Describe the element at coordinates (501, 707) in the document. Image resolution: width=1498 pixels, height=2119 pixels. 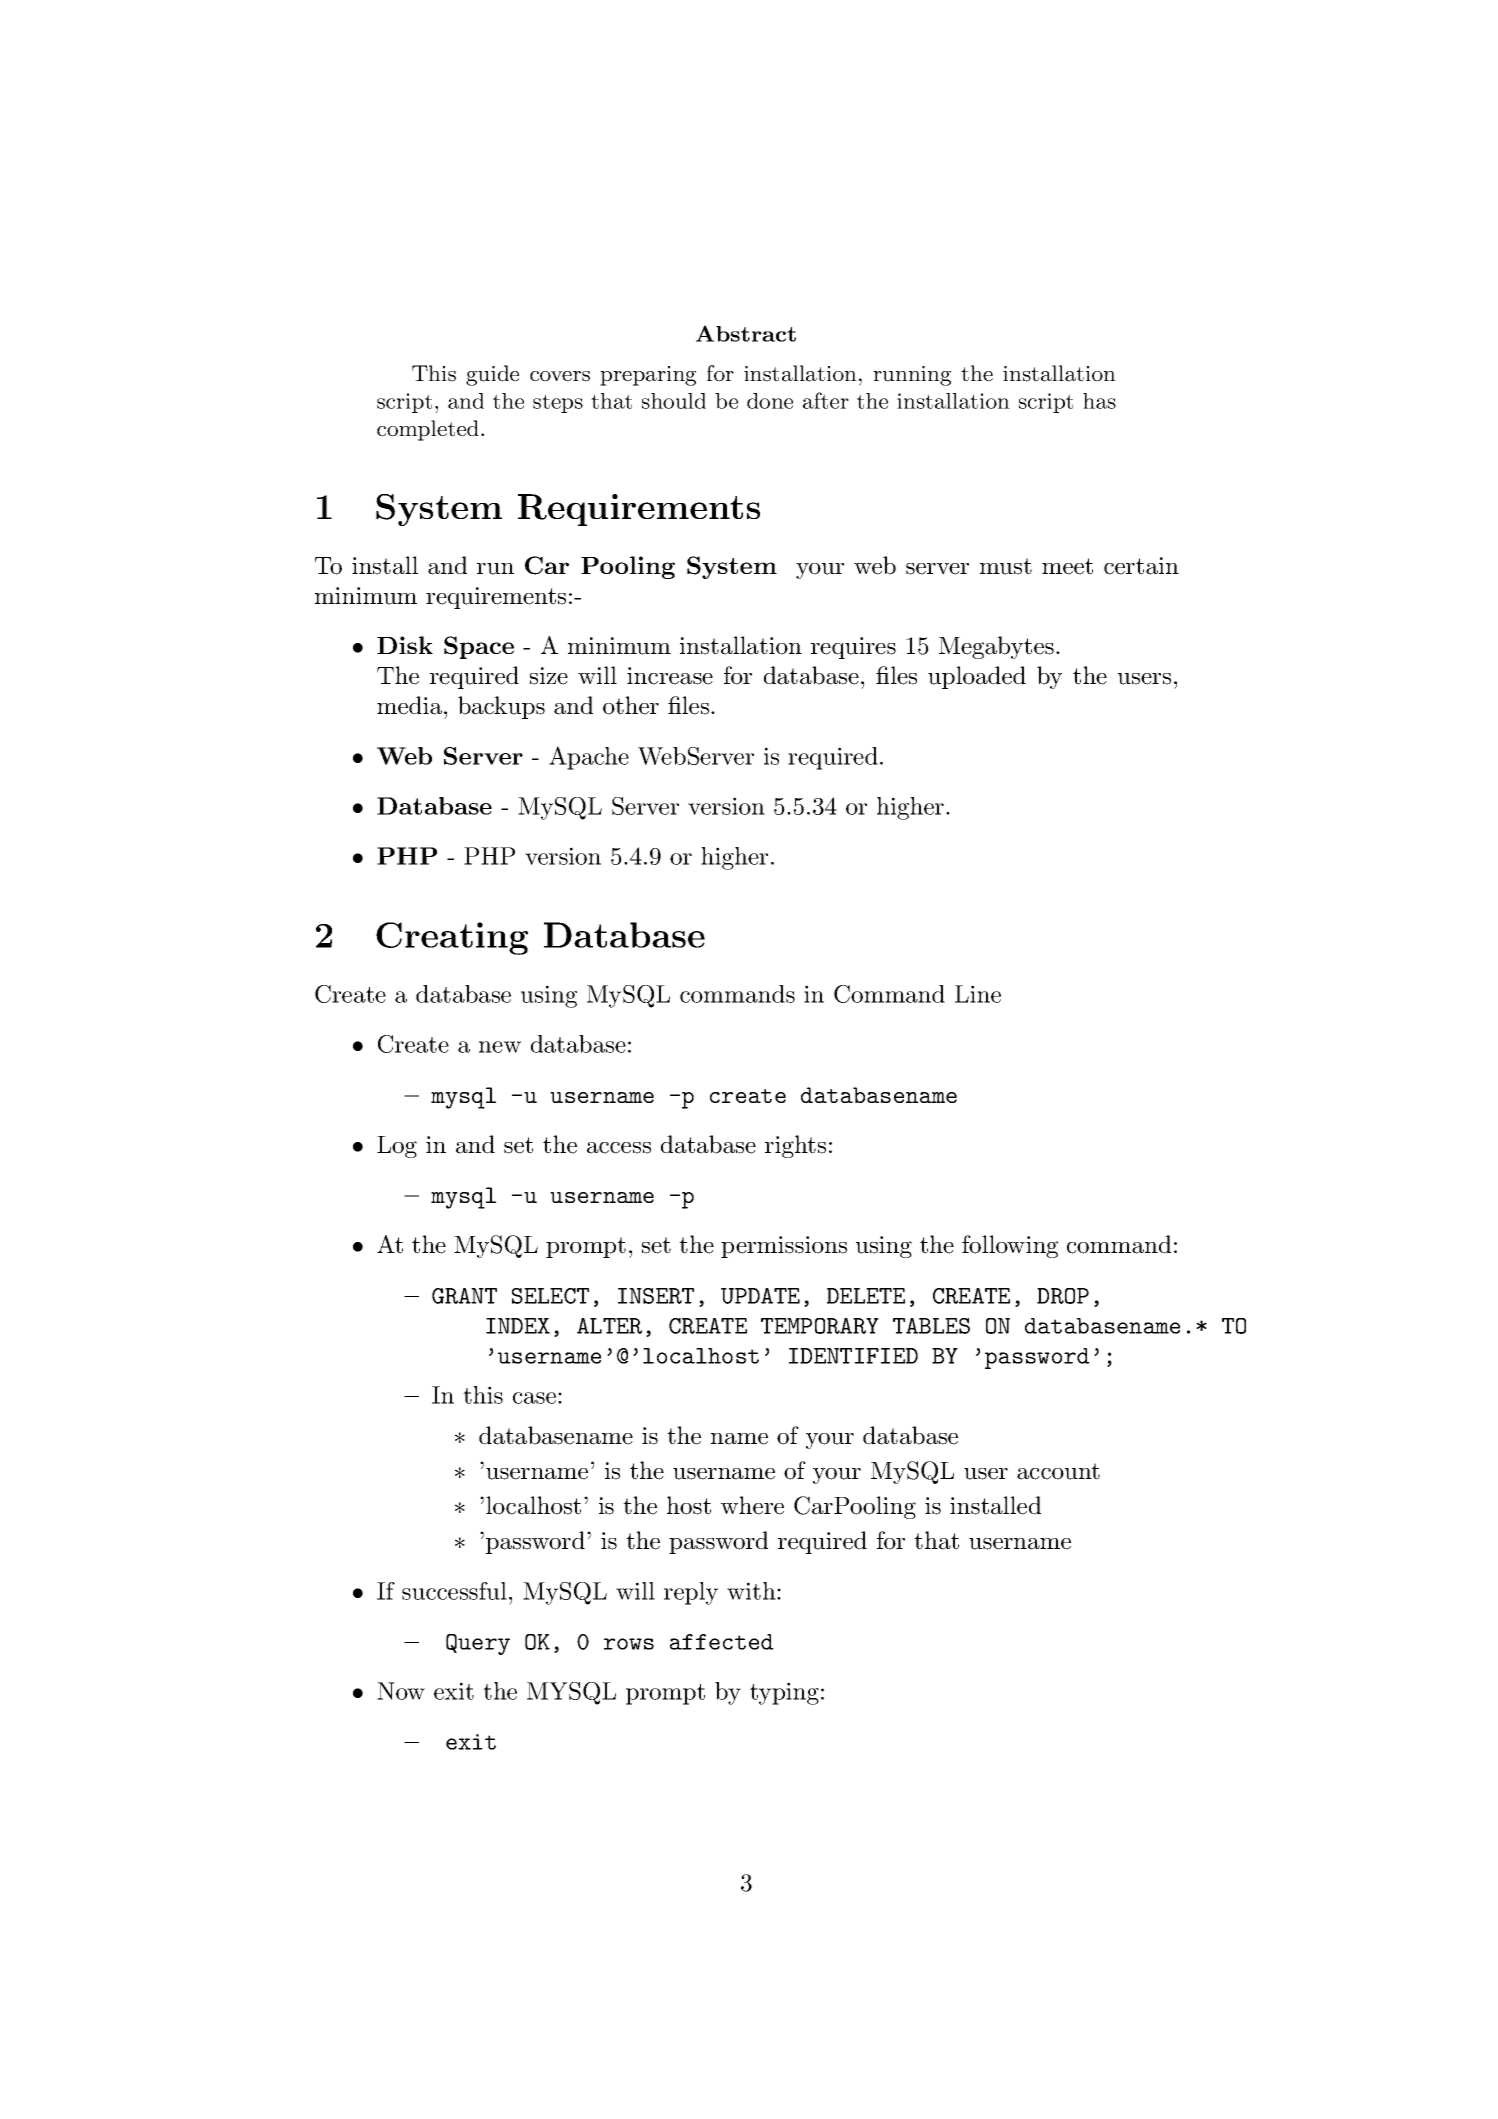
I see `backups` at that location.
